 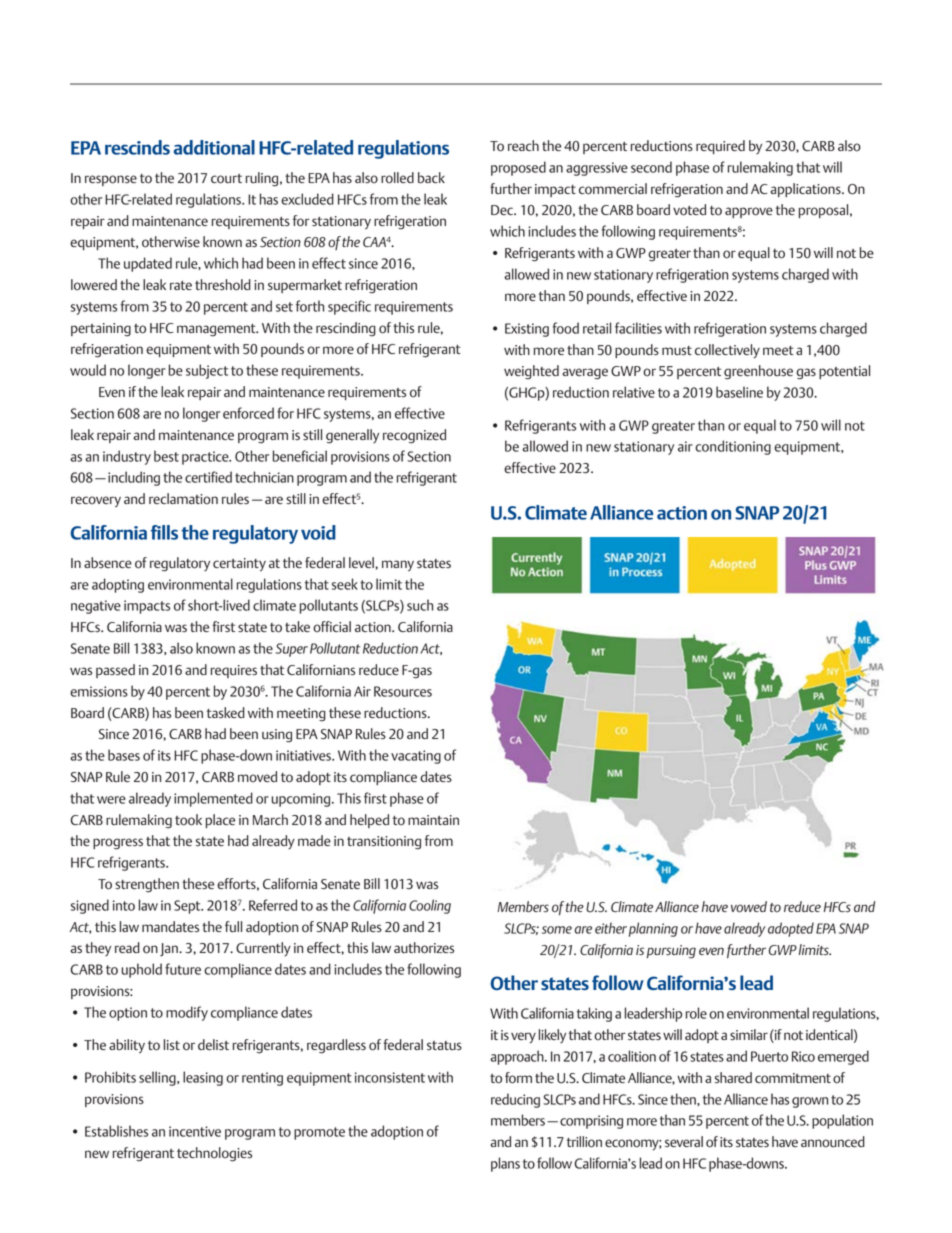 What do you see at coordinates (733, 447) in the document?
I see `conditioning` at bounding box center [733, 447].
